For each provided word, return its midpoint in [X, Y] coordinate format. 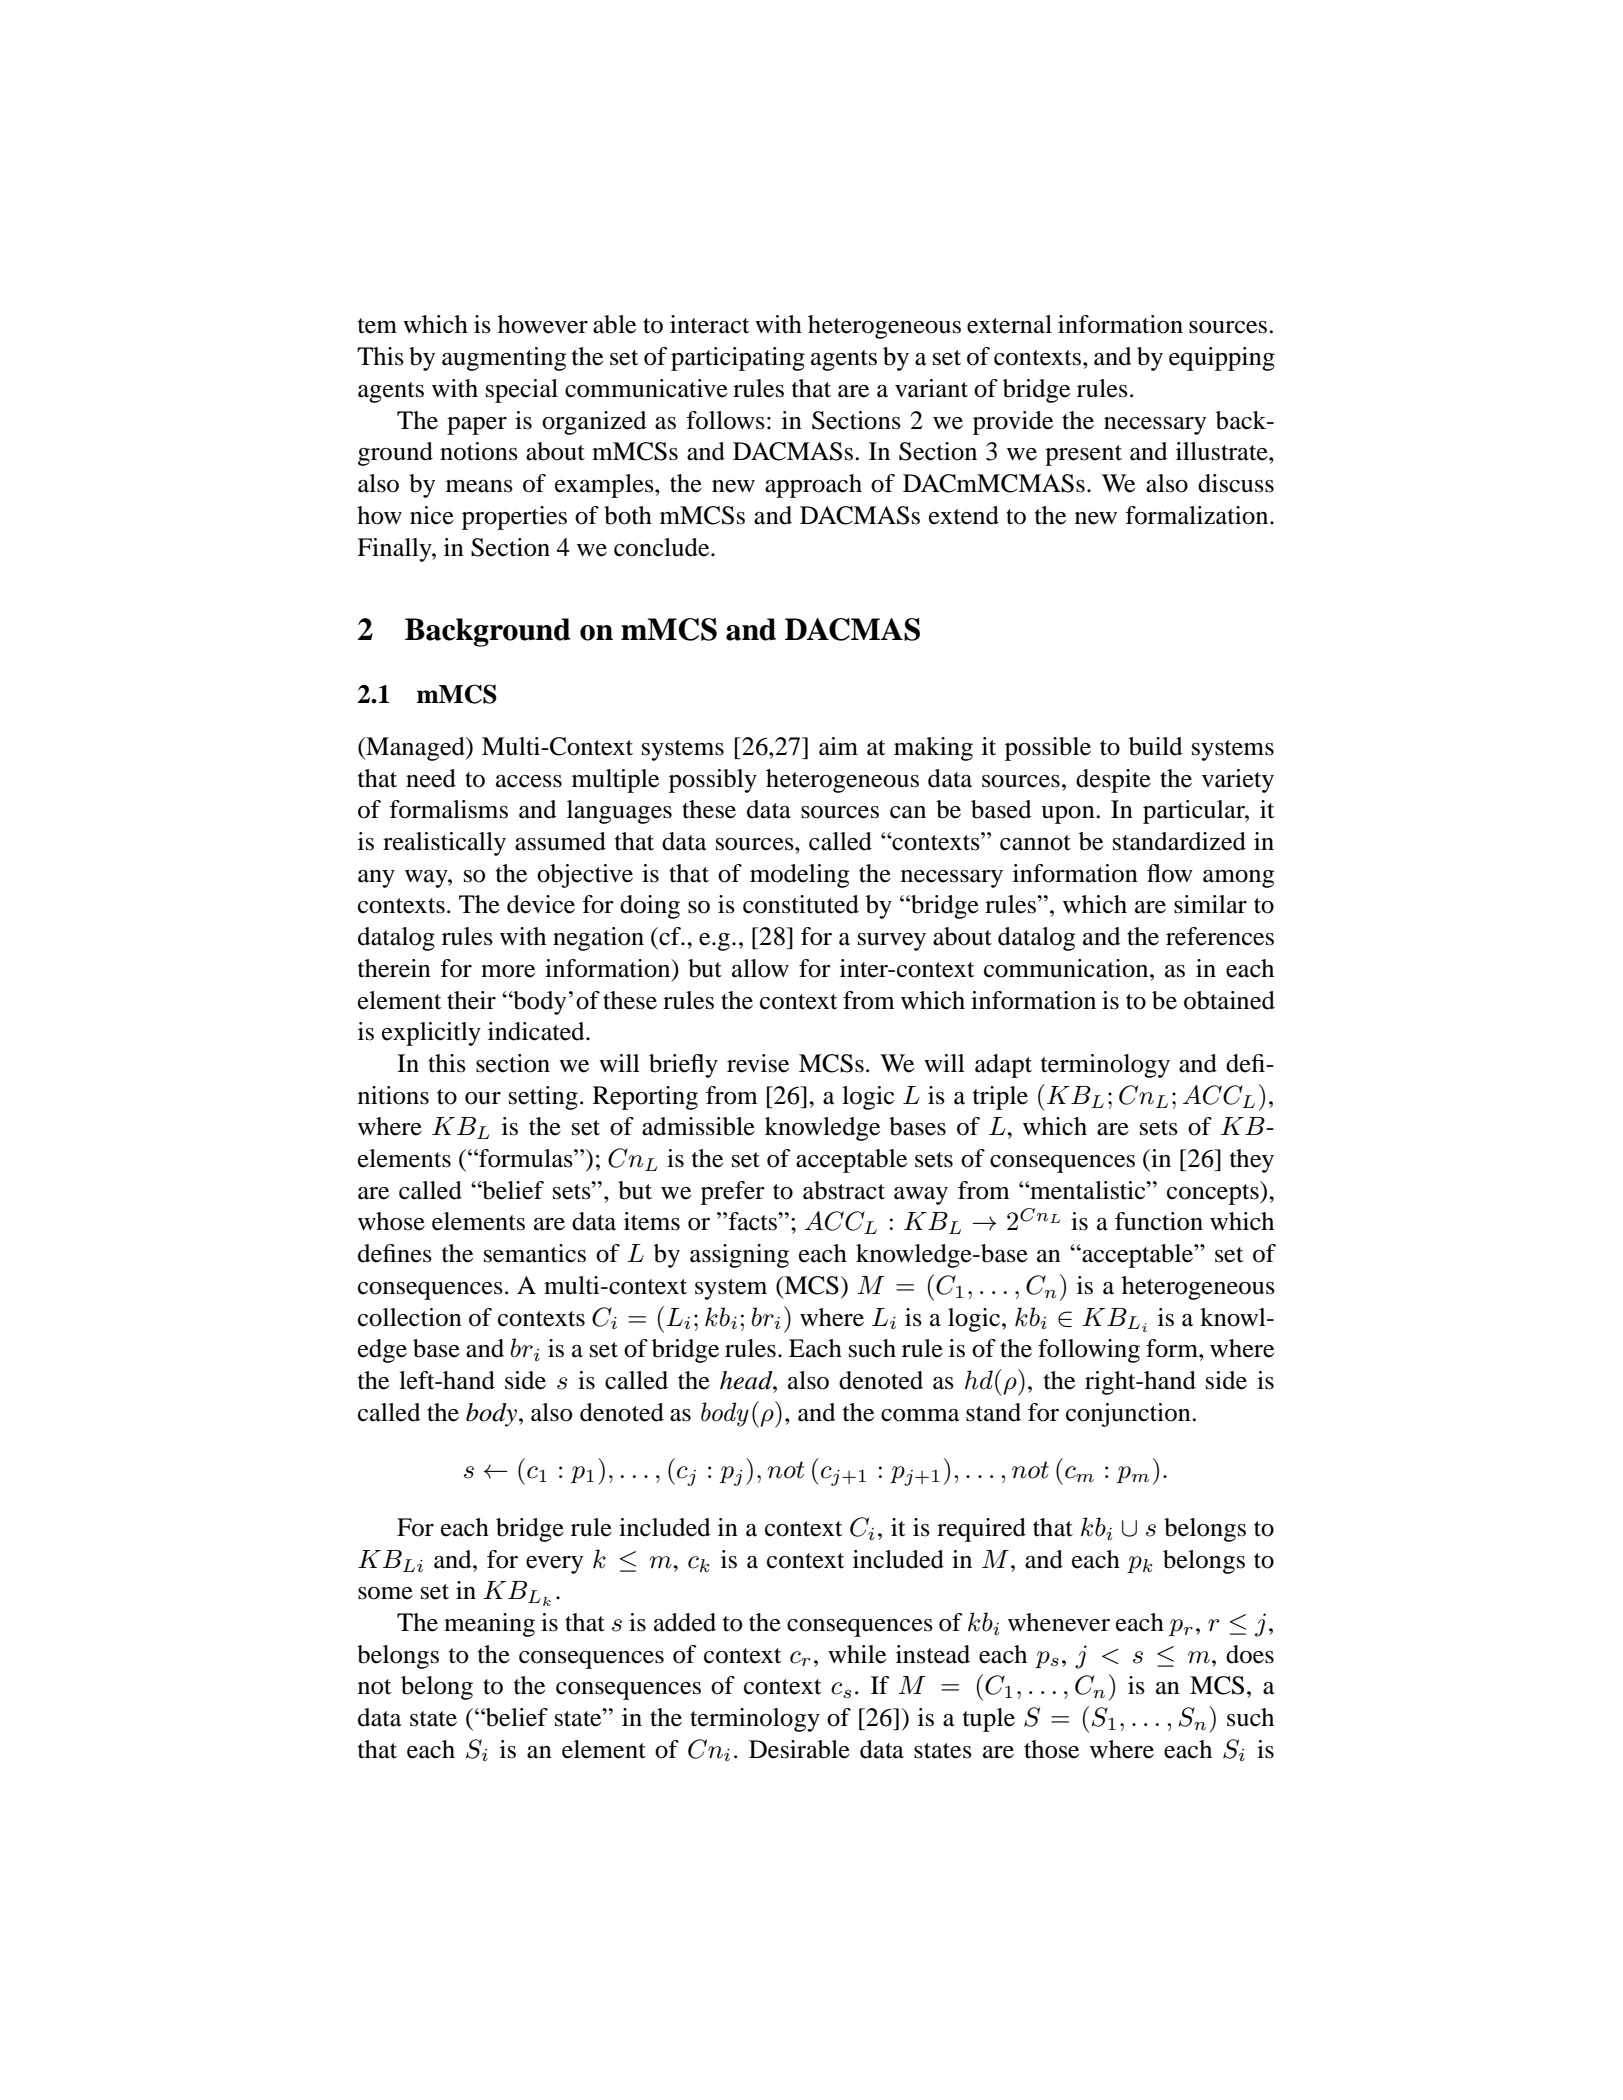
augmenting [504, 359]
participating [738, 359]
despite [1113, 781]
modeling [799, 876]
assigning [739, 1256]
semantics [535, 1253]
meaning [489, 1625]
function [1159, 1221]
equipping [1222, 359]
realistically [444, 844]
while [857, 1654]
